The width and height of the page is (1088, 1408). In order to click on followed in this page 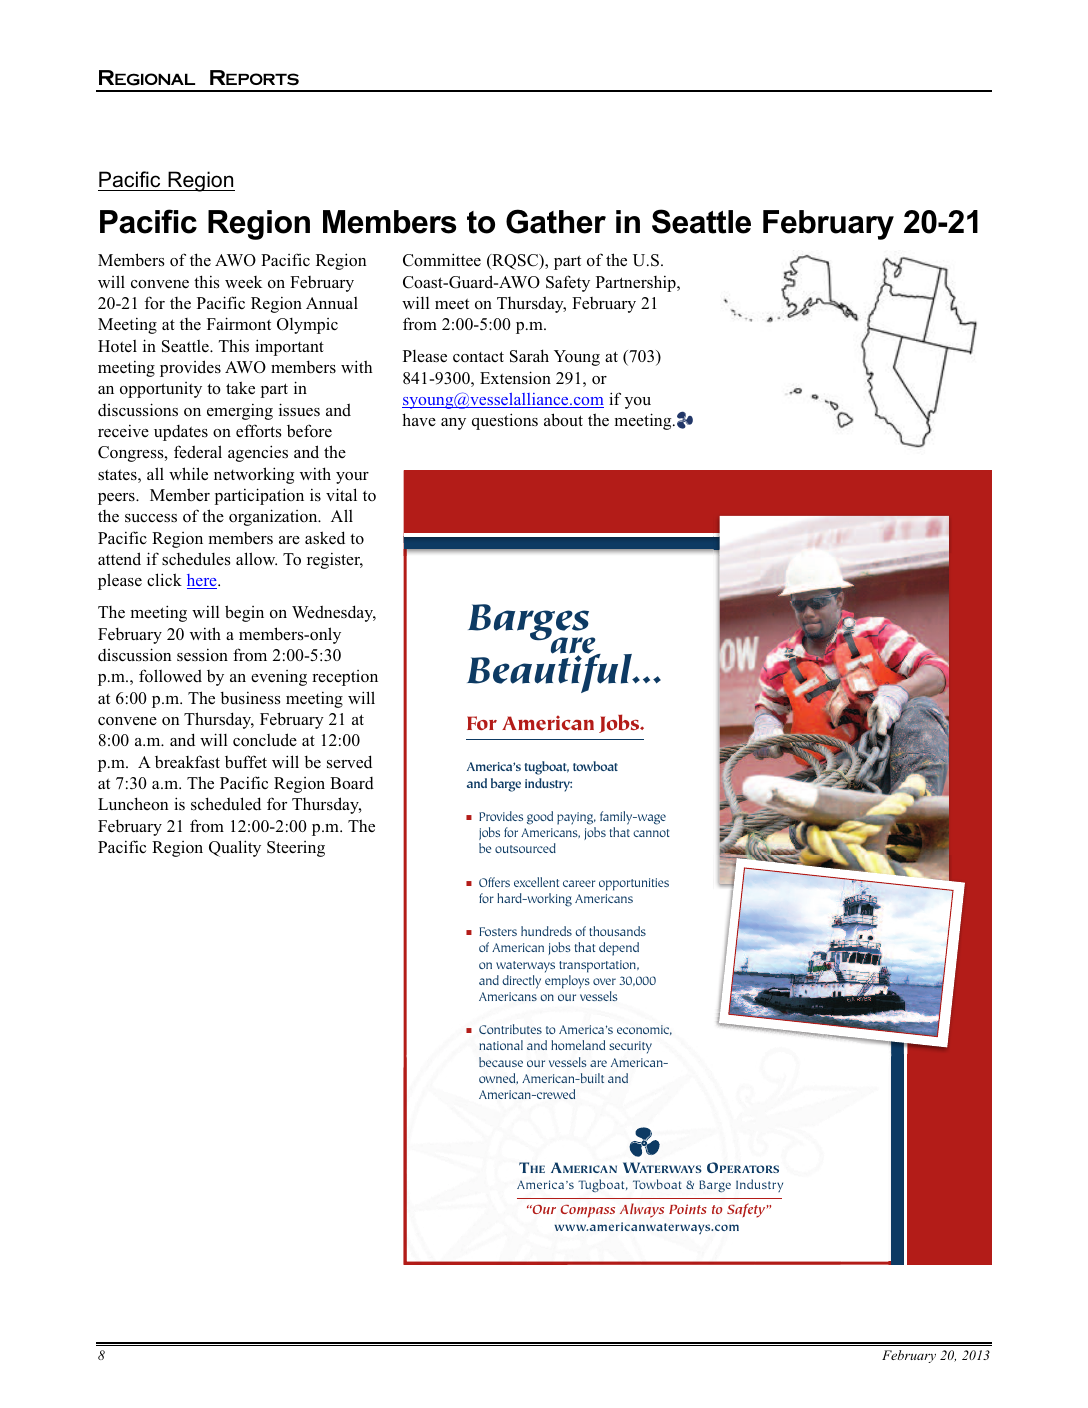, I will do `click(170, 676)`.
